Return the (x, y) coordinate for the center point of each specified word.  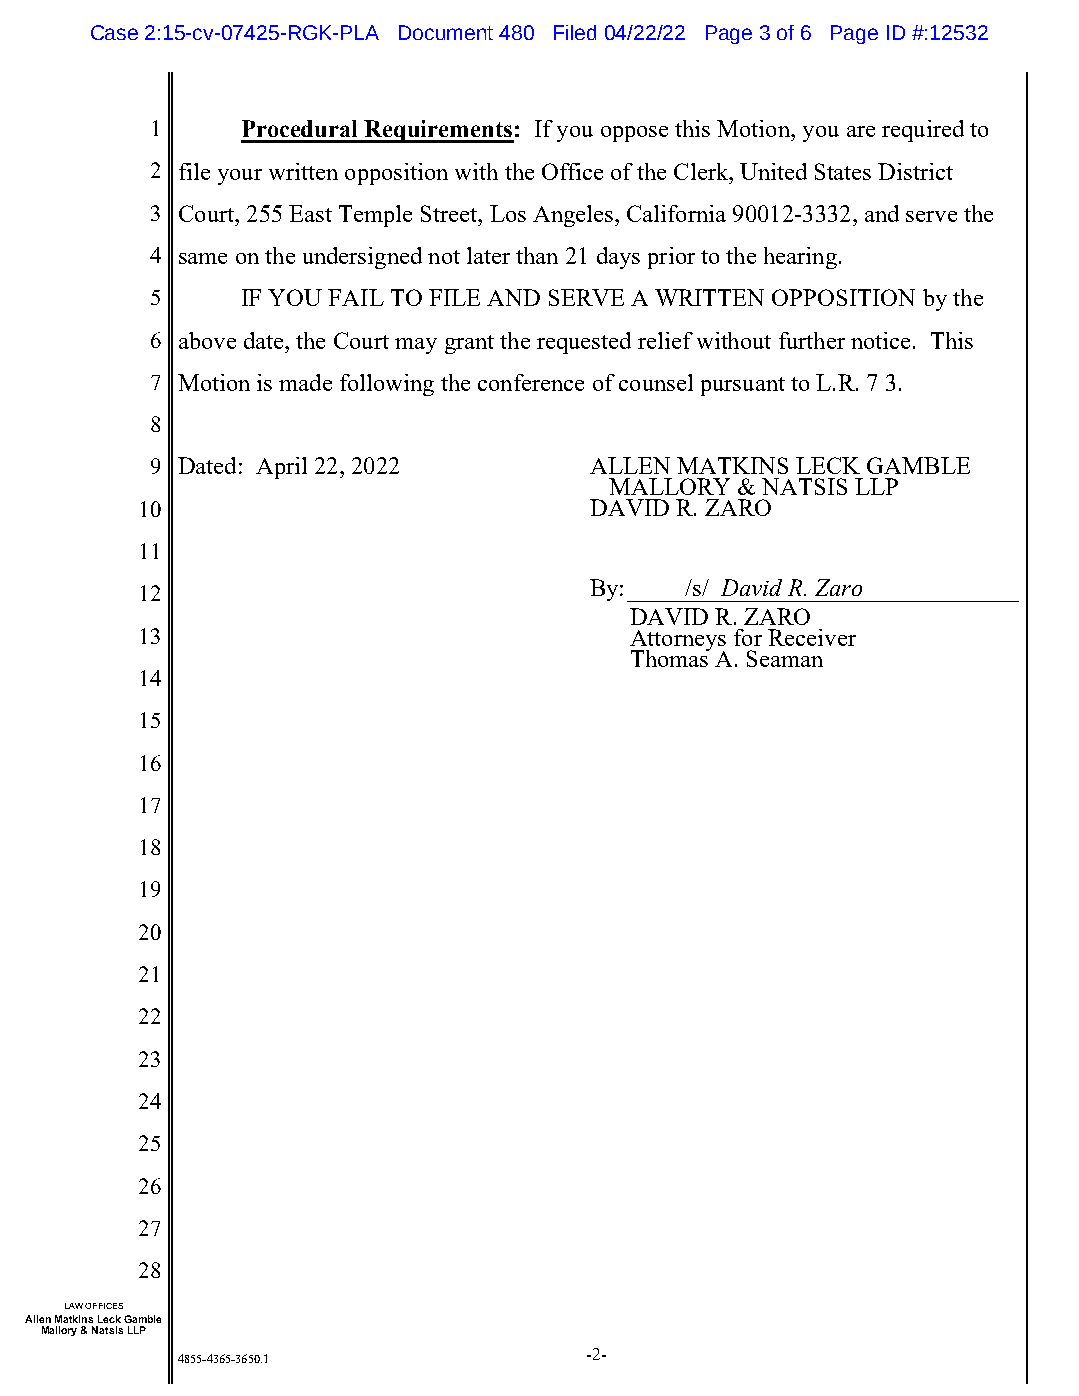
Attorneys (678, 642)
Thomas (671, 657)
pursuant (743, 386)
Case (114, 32)
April (281, 468)
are (861, 131)
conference (531, 382)
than (537, 255)
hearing (800, 258)
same (203, 258)
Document (446, 32)
